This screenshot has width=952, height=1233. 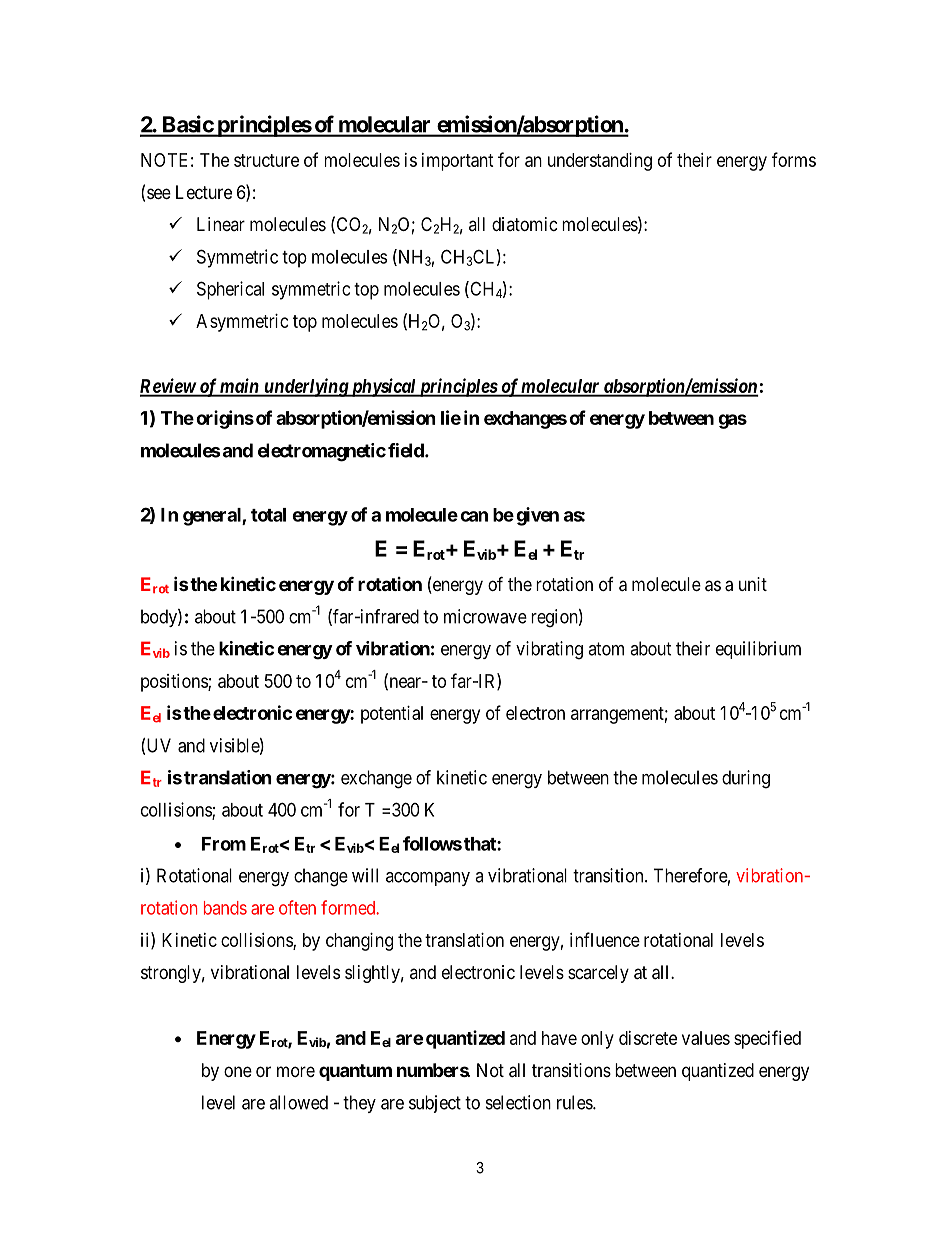 What do you see at coordinates (485, 616) in the screenshot?
I see `microwave` at bounding box center [485, 616].
